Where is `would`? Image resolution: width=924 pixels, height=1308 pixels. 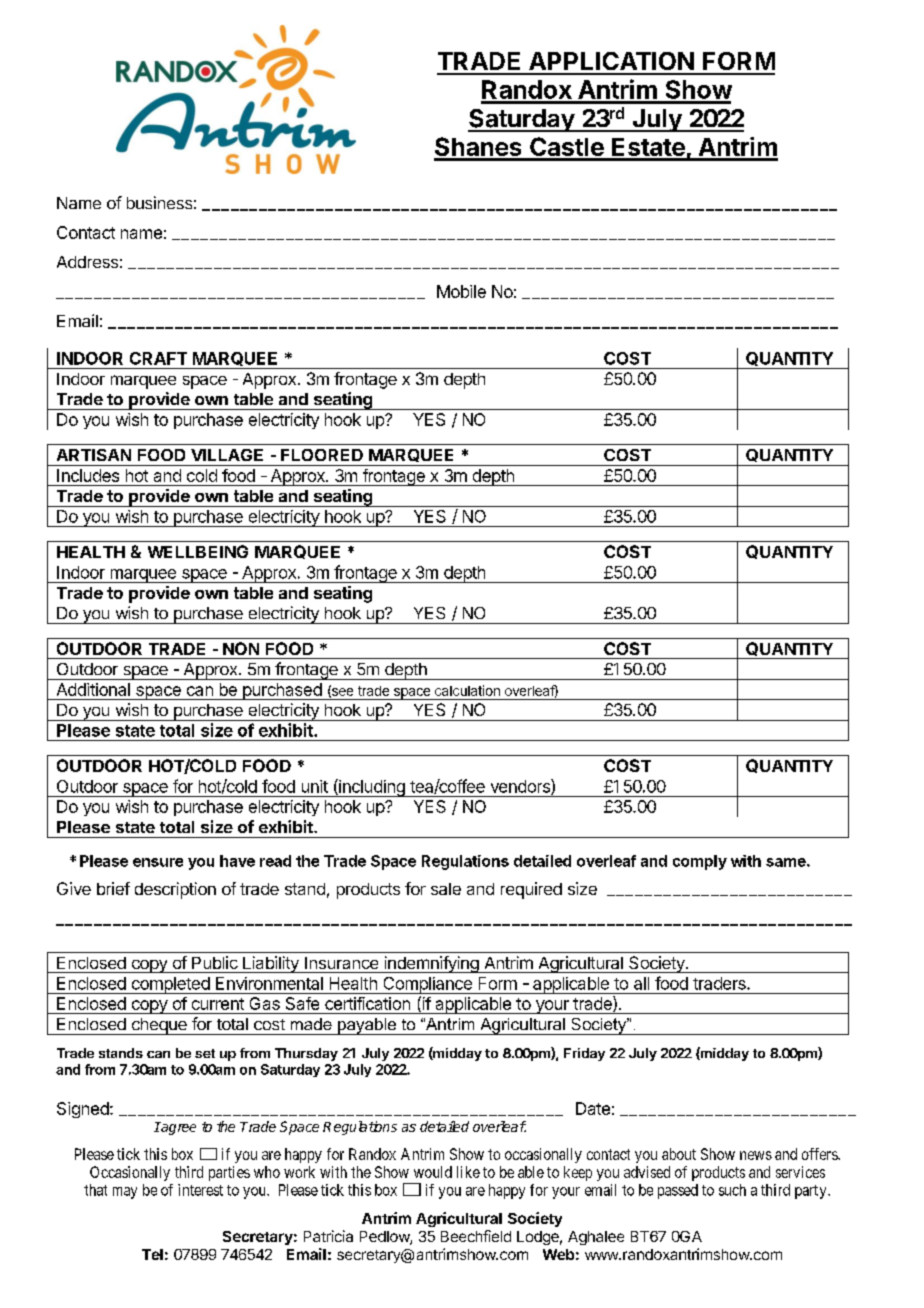
would is located at coordinates (433, 1172).
